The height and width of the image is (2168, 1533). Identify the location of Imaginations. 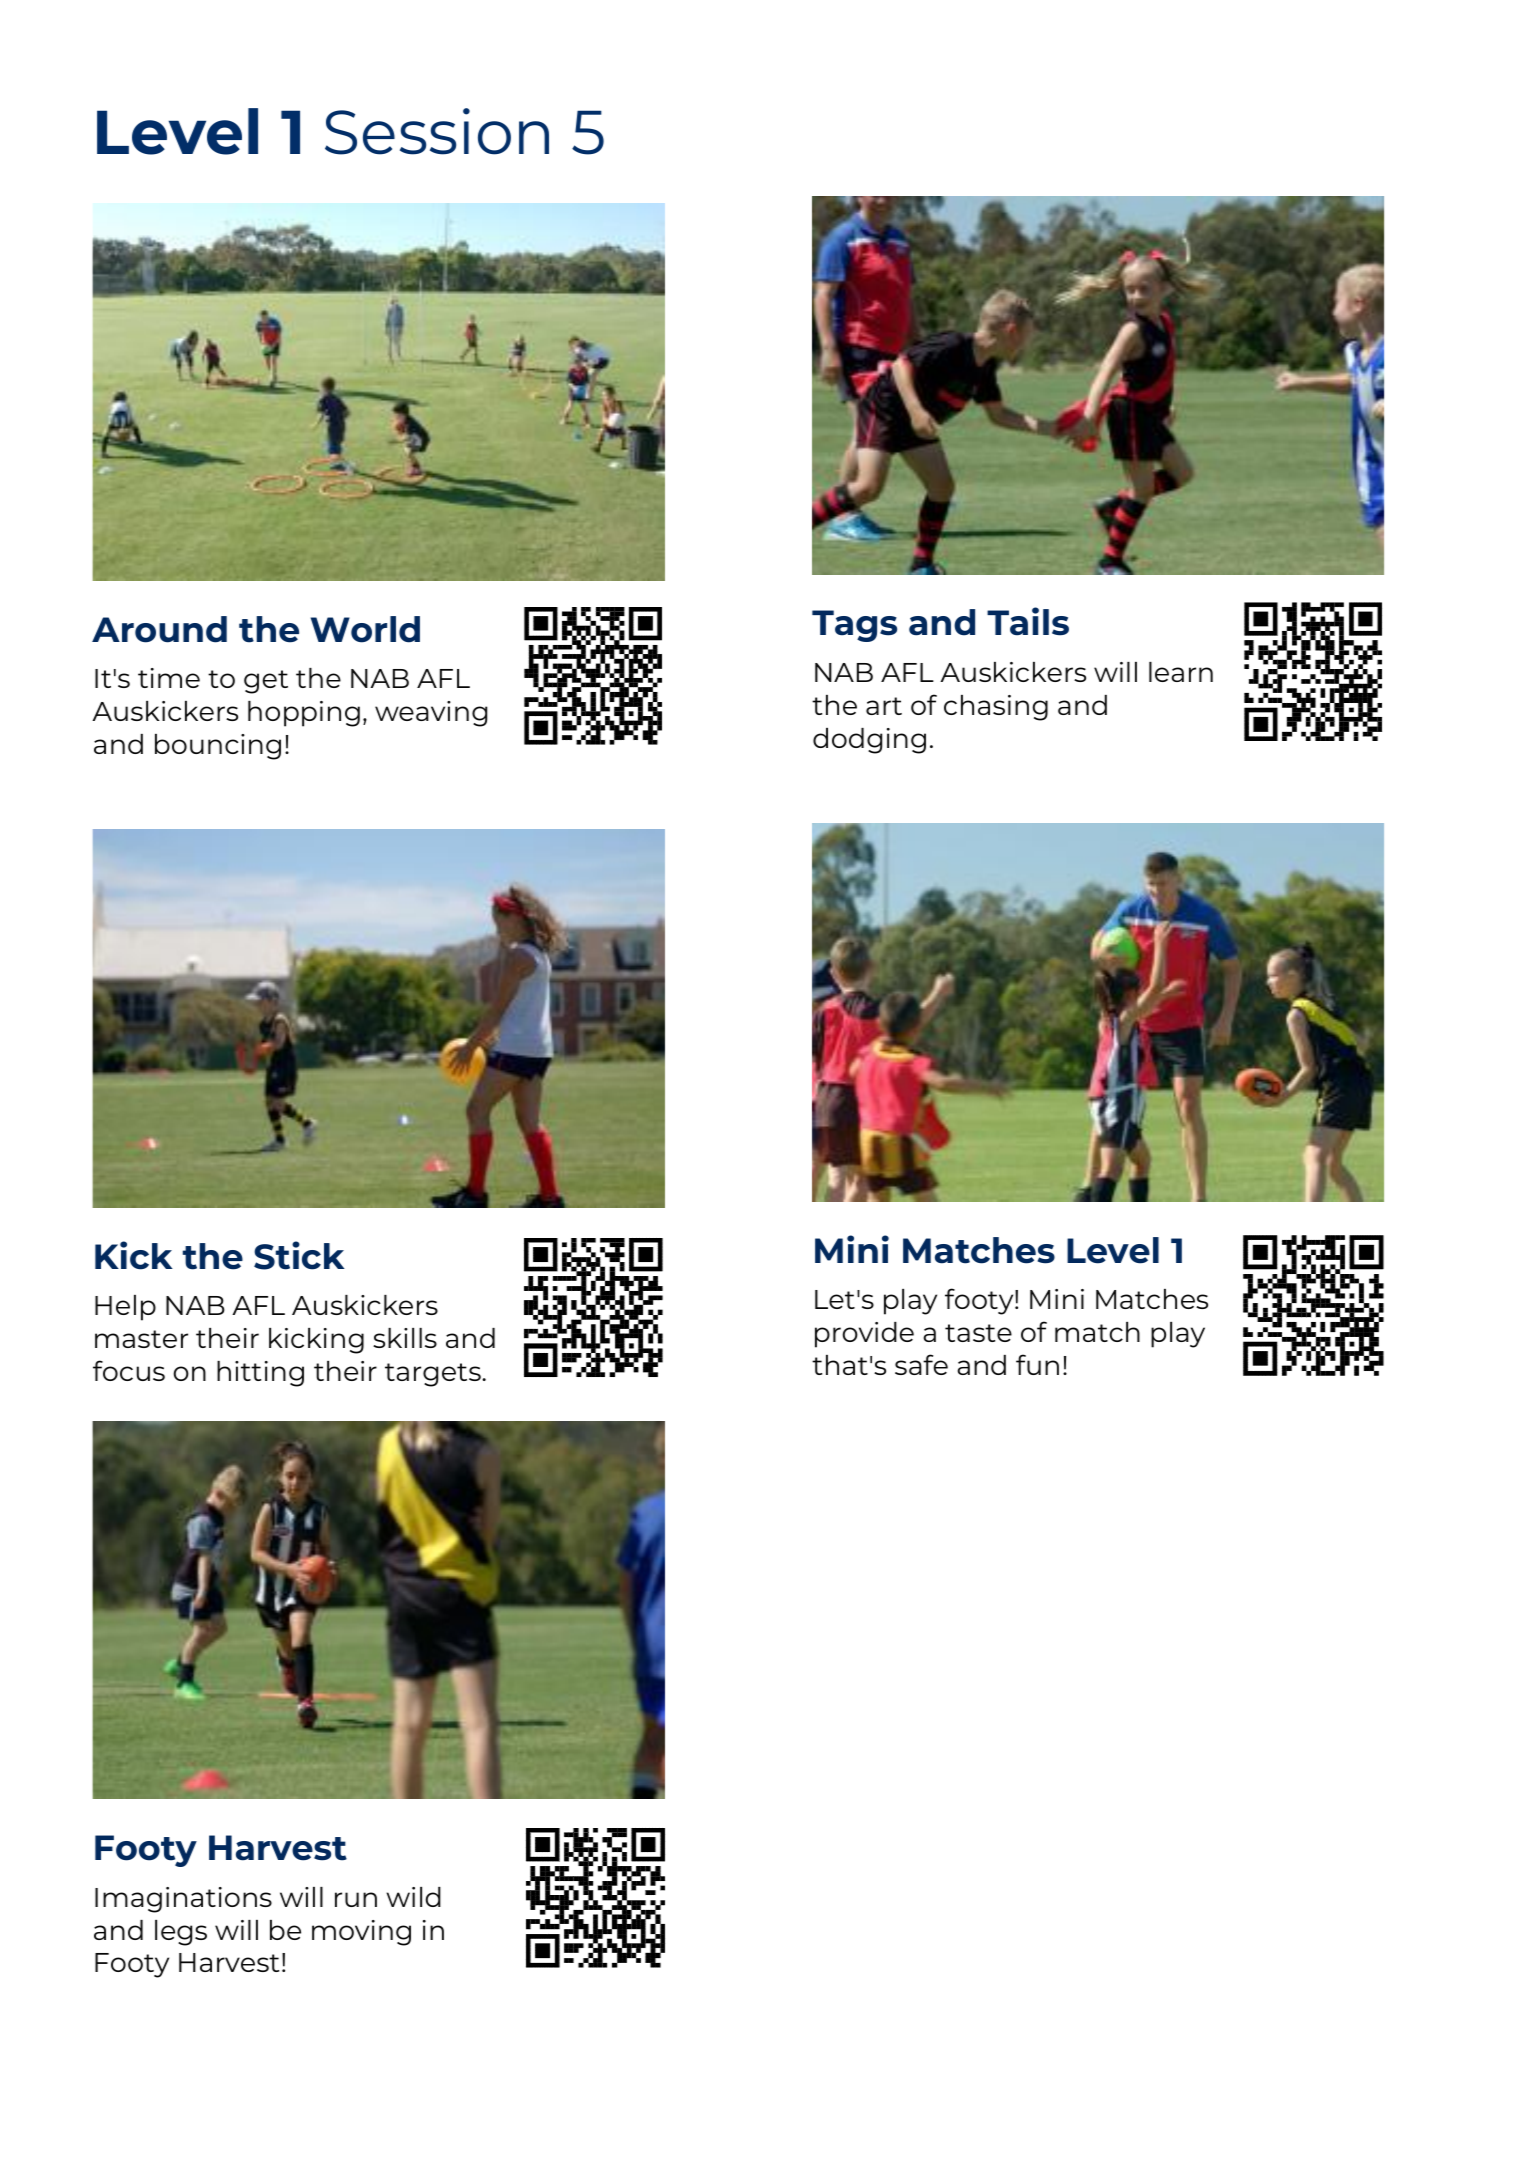
(183, 1900).
